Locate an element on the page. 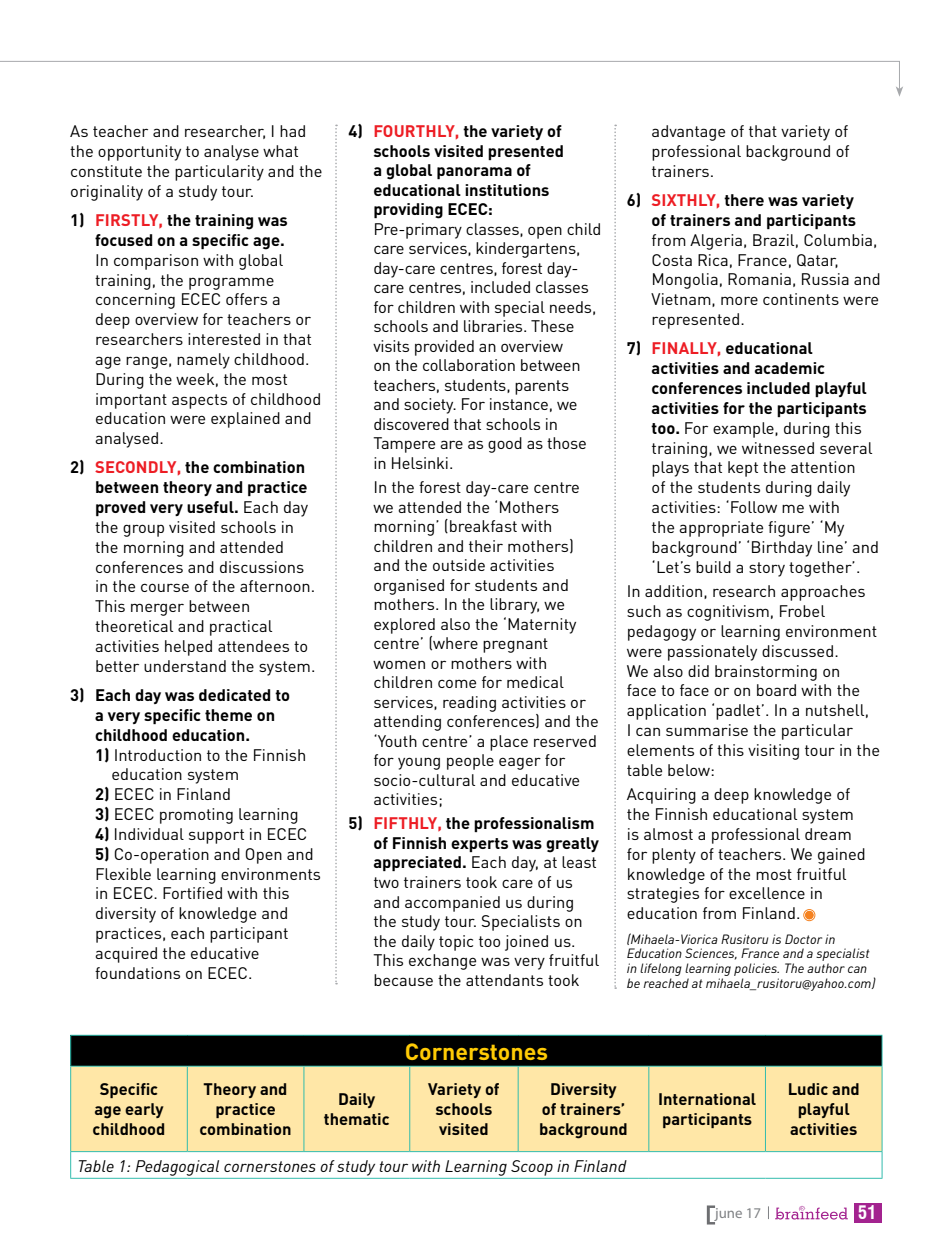 This page has width=952, height=1250. Scoop is located at coordinates (532, 1168).
